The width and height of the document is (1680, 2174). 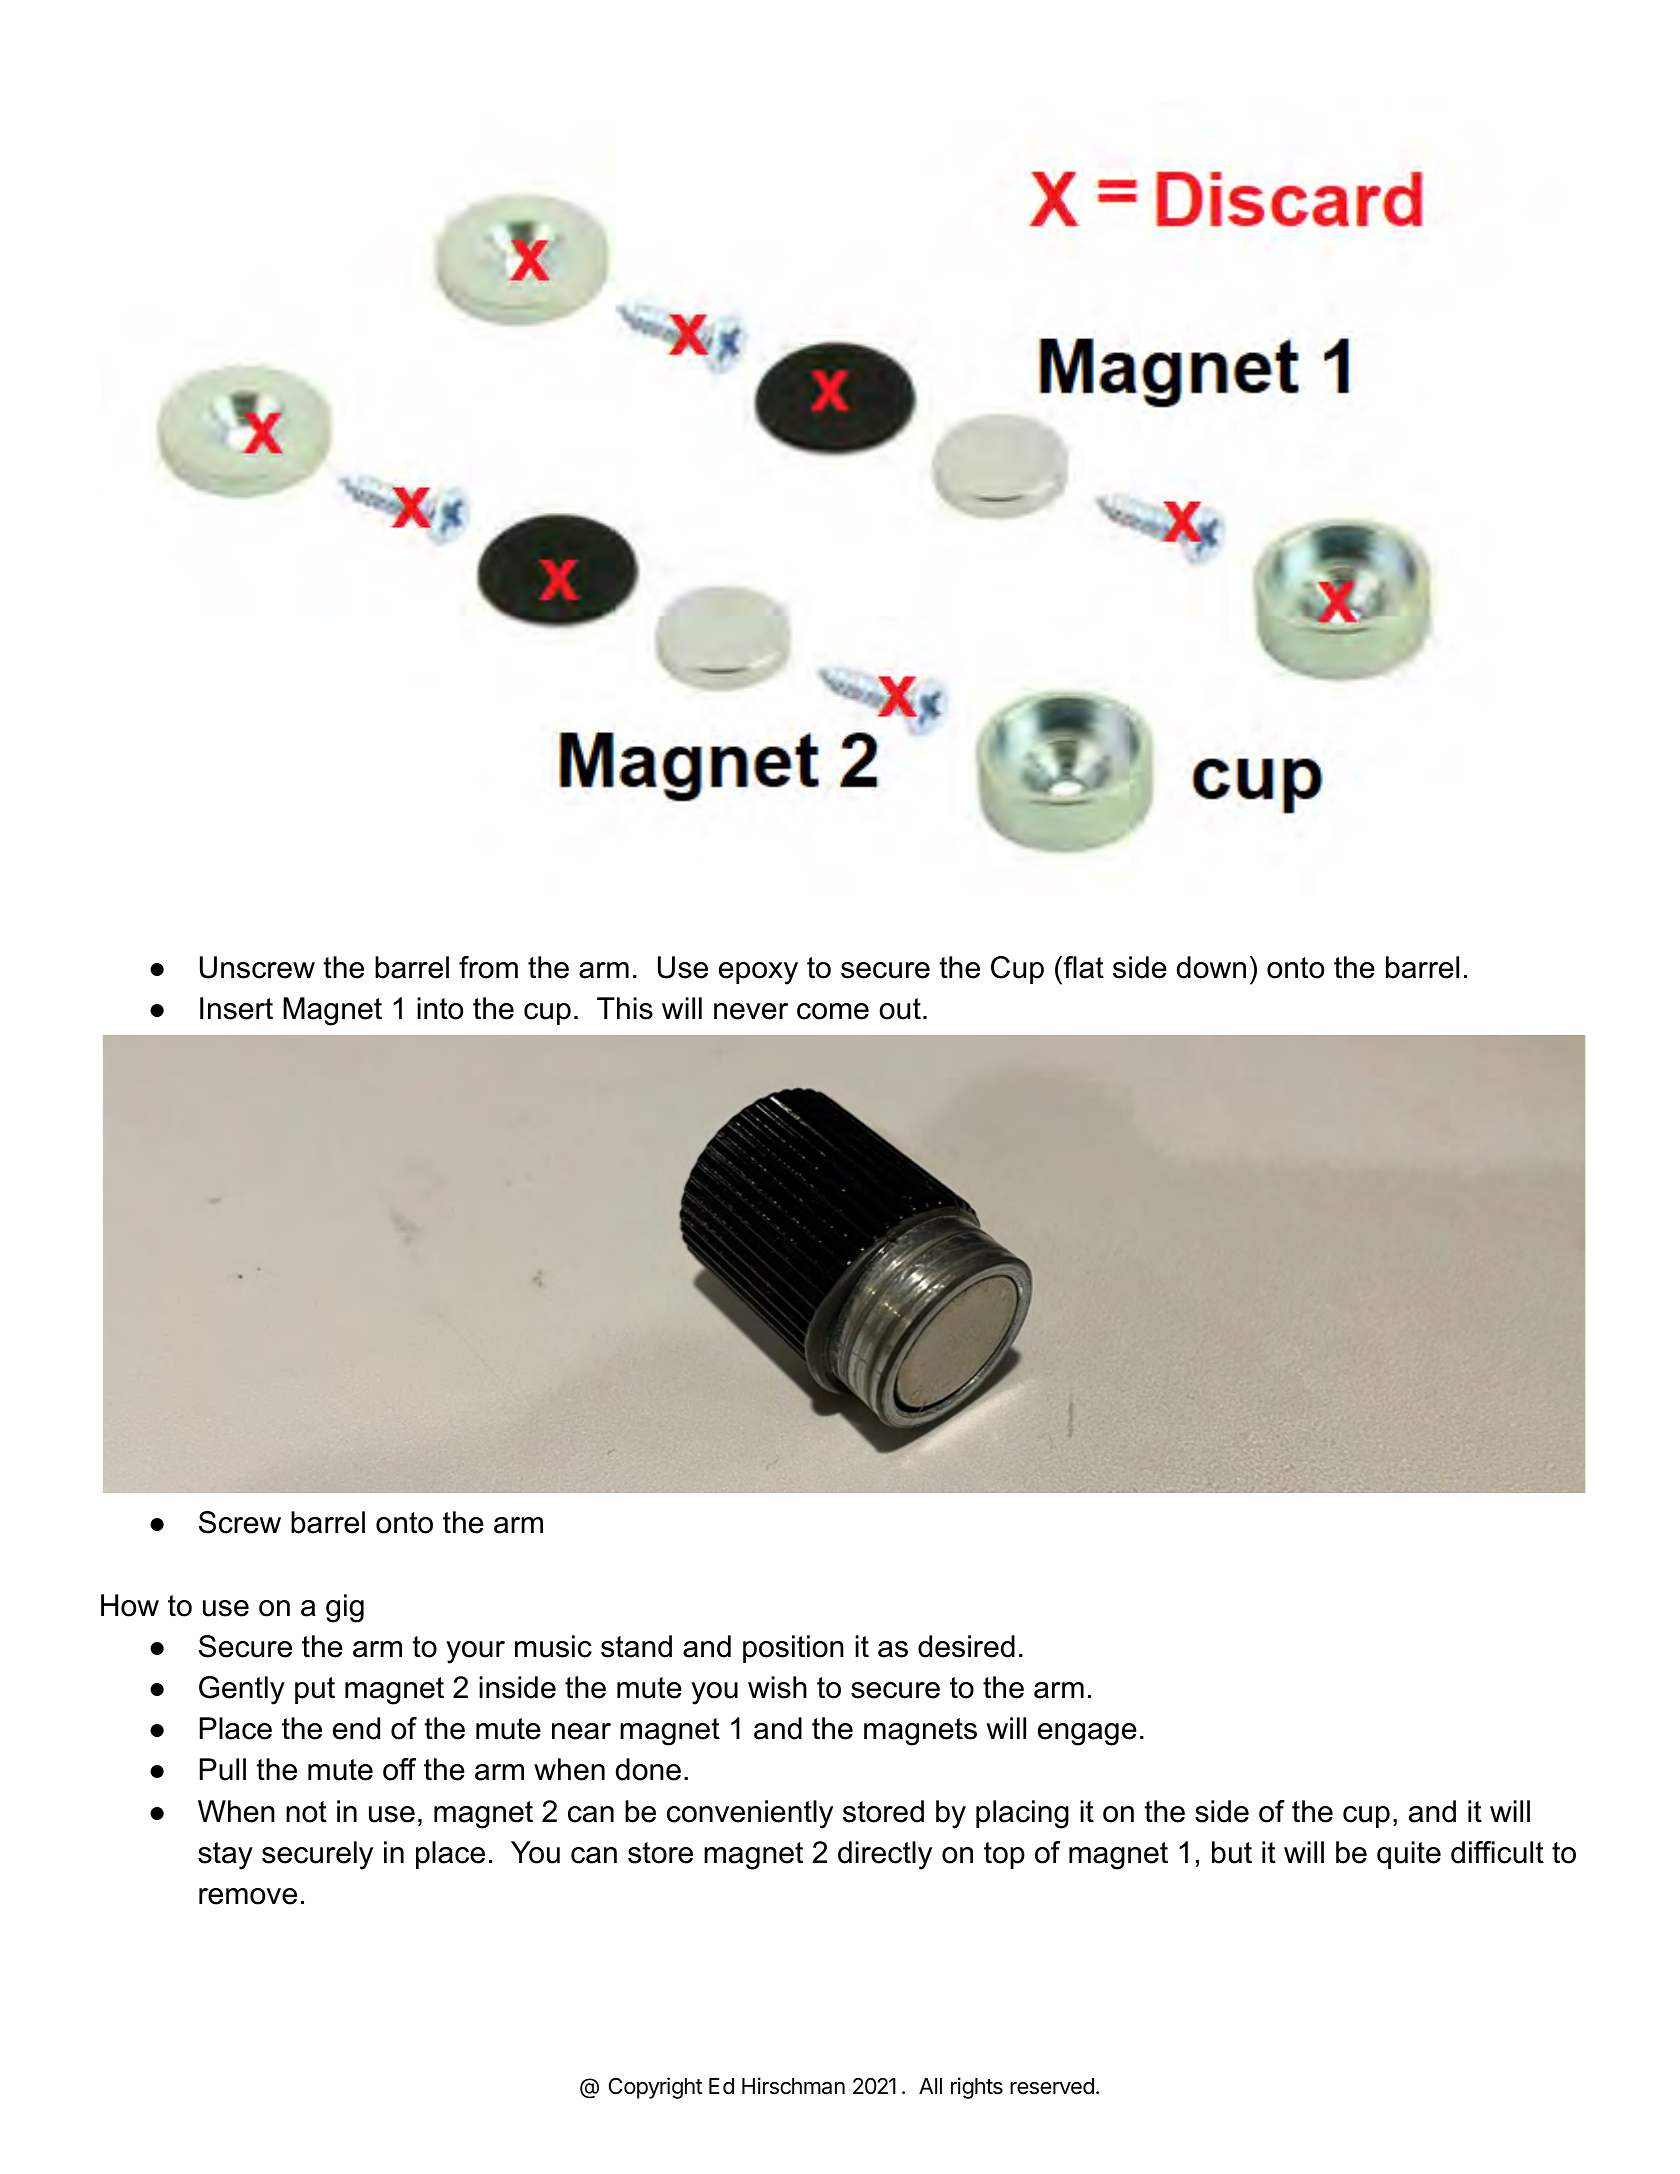 I want to click on engage, so click(x=1087, y=1734).
